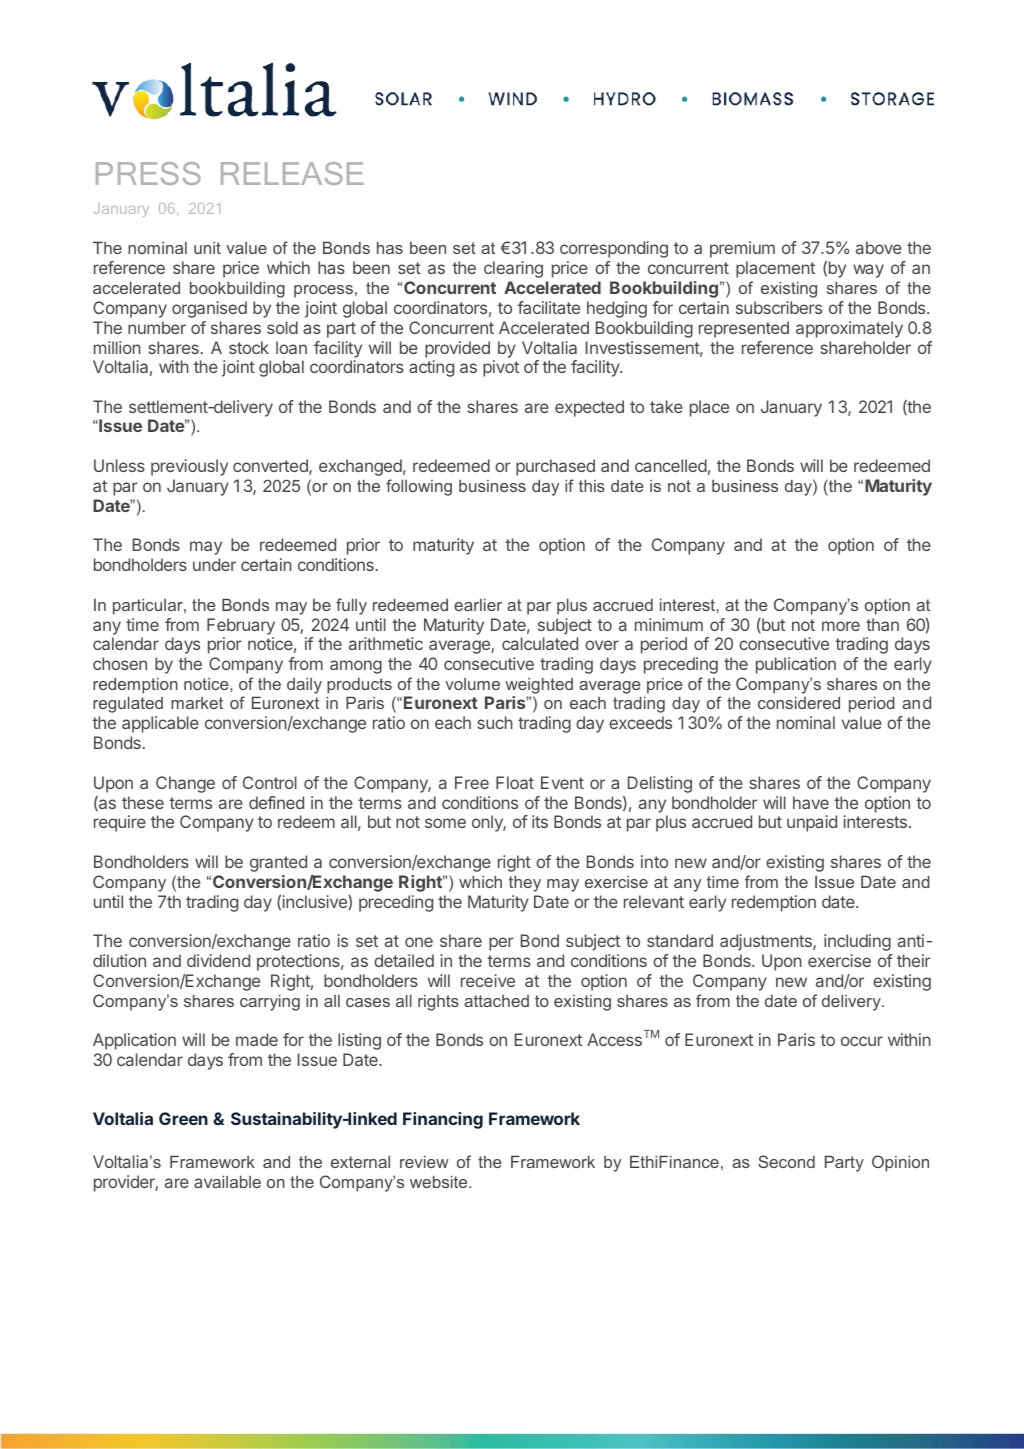  I want to click on cancelled, so click(671, 465).
